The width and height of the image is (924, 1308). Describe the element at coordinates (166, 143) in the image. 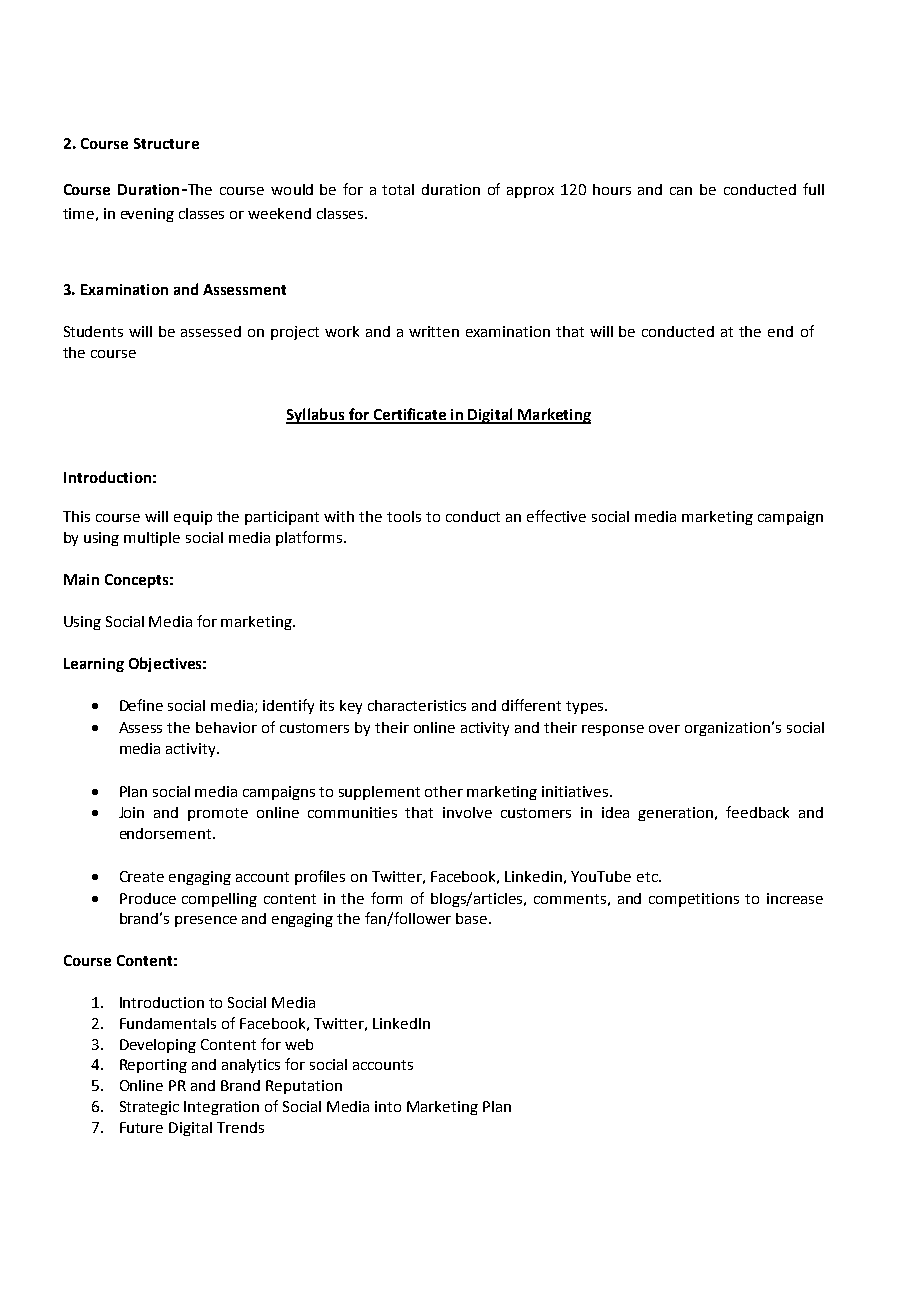

I see `Structure` at that location.
